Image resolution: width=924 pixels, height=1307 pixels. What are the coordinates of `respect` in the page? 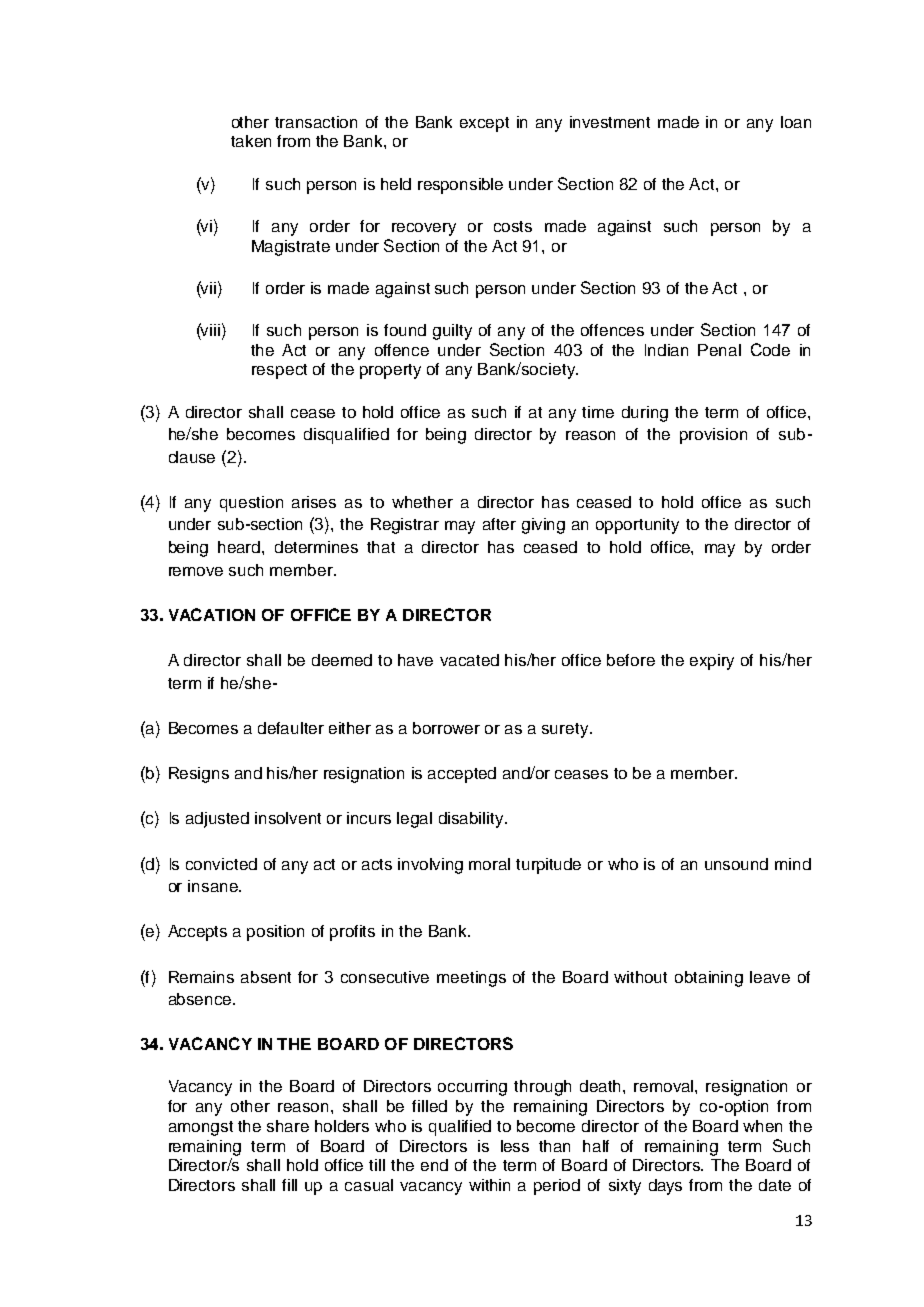 It's located at (279, 371).
